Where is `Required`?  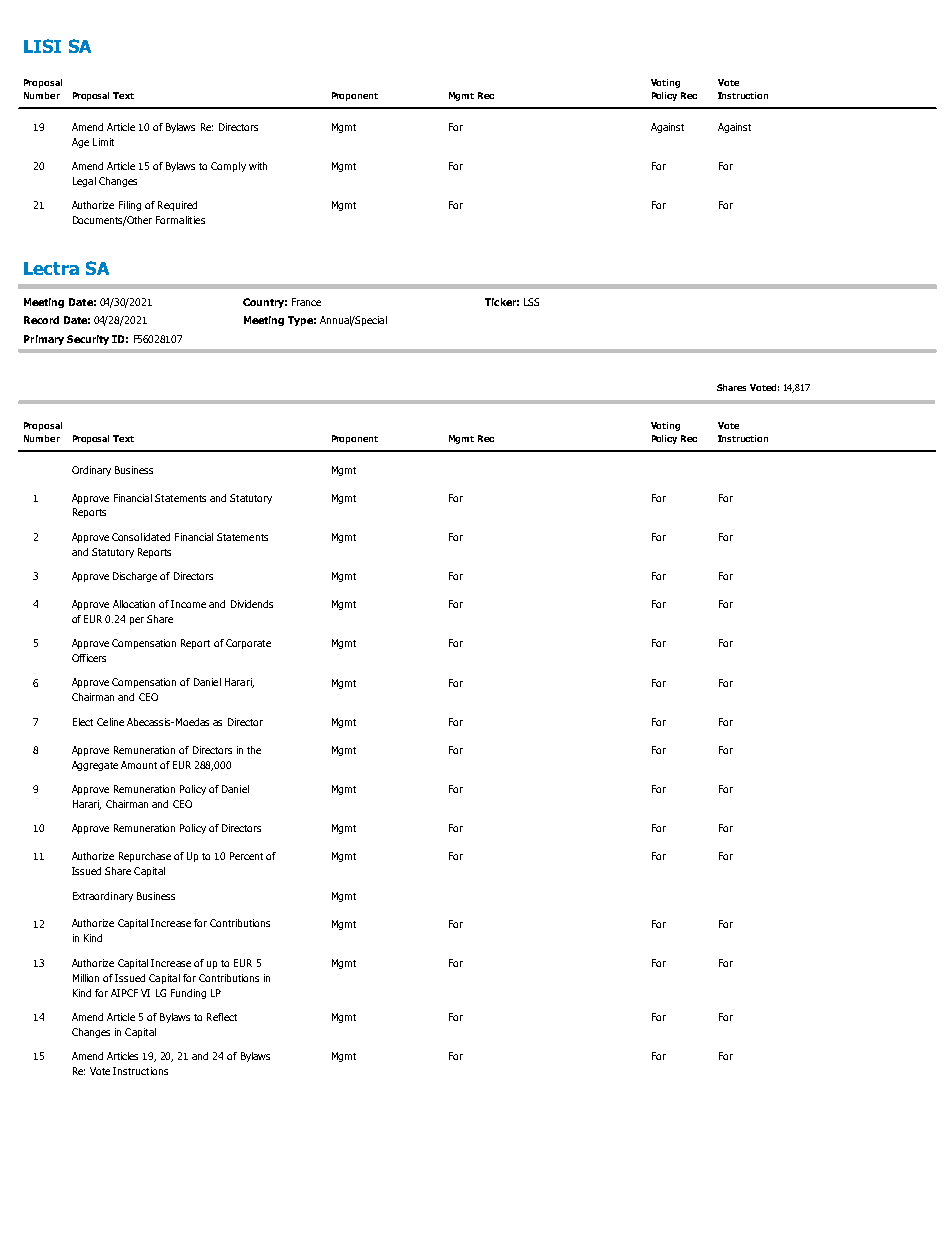
Required is located at coordinates (177, 206).
